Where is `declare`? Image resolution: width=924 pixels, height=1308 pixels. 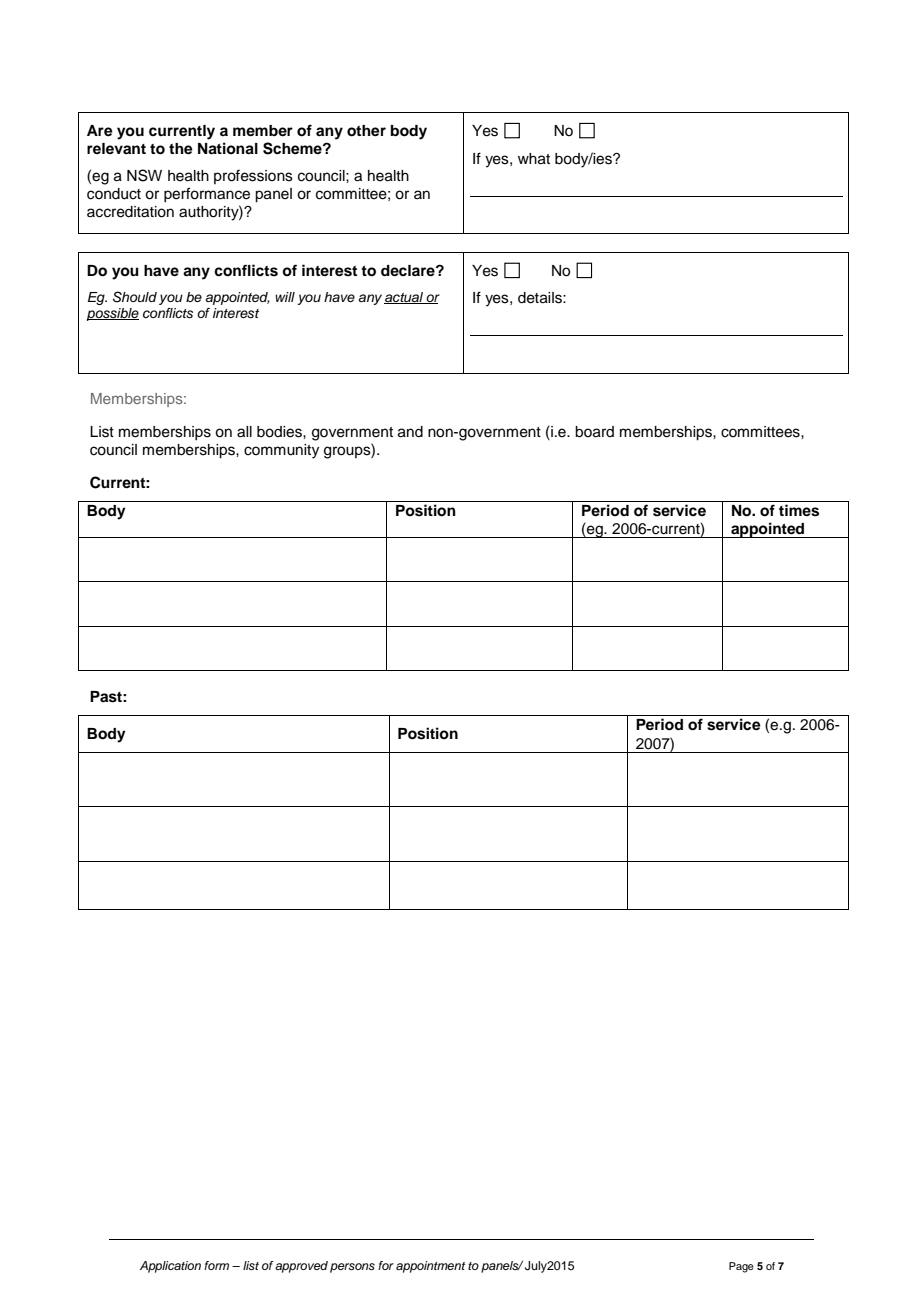
declare is located at coordinates (409, 271).
